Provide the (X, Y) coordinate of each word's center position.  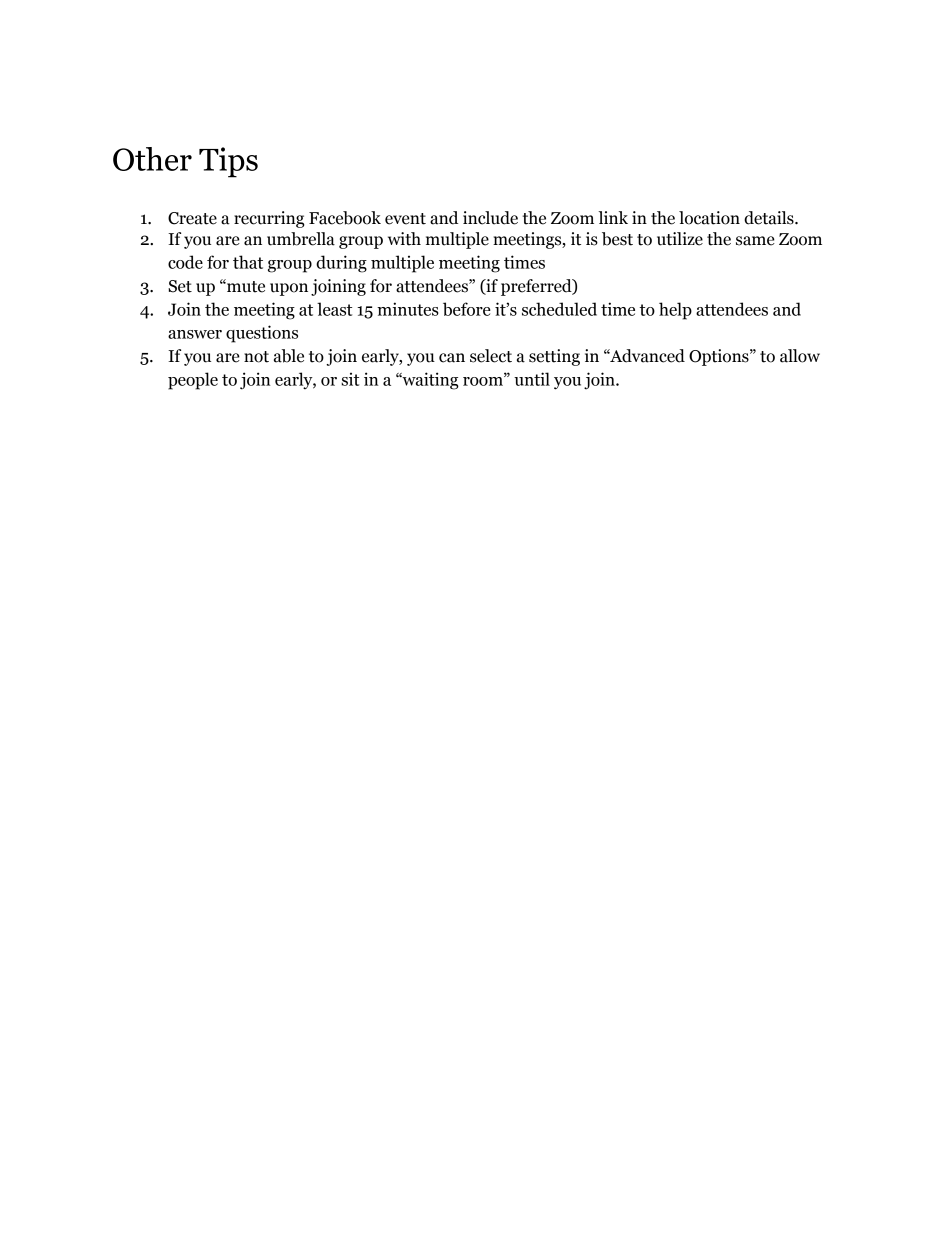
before (467, 309)
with (404, 239)
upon (289, 289)
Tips (228, 162)
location (709, 218)
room (484, 380)
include (490, 218)
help (675, 311)
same (755, 241)
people (193, 381)
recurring (269, 219)
